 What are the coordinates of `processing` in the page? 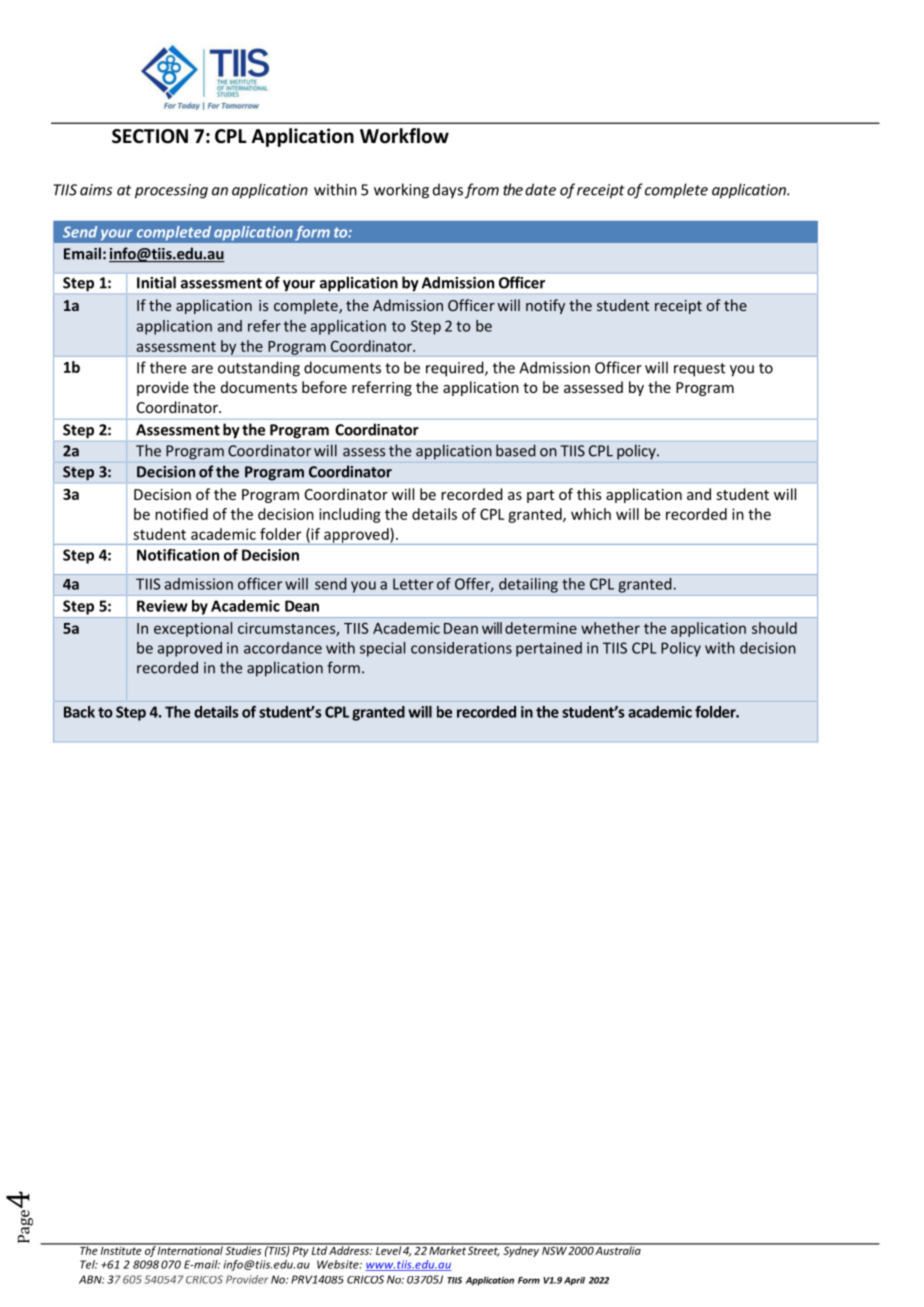 It's located at (171, 191).
